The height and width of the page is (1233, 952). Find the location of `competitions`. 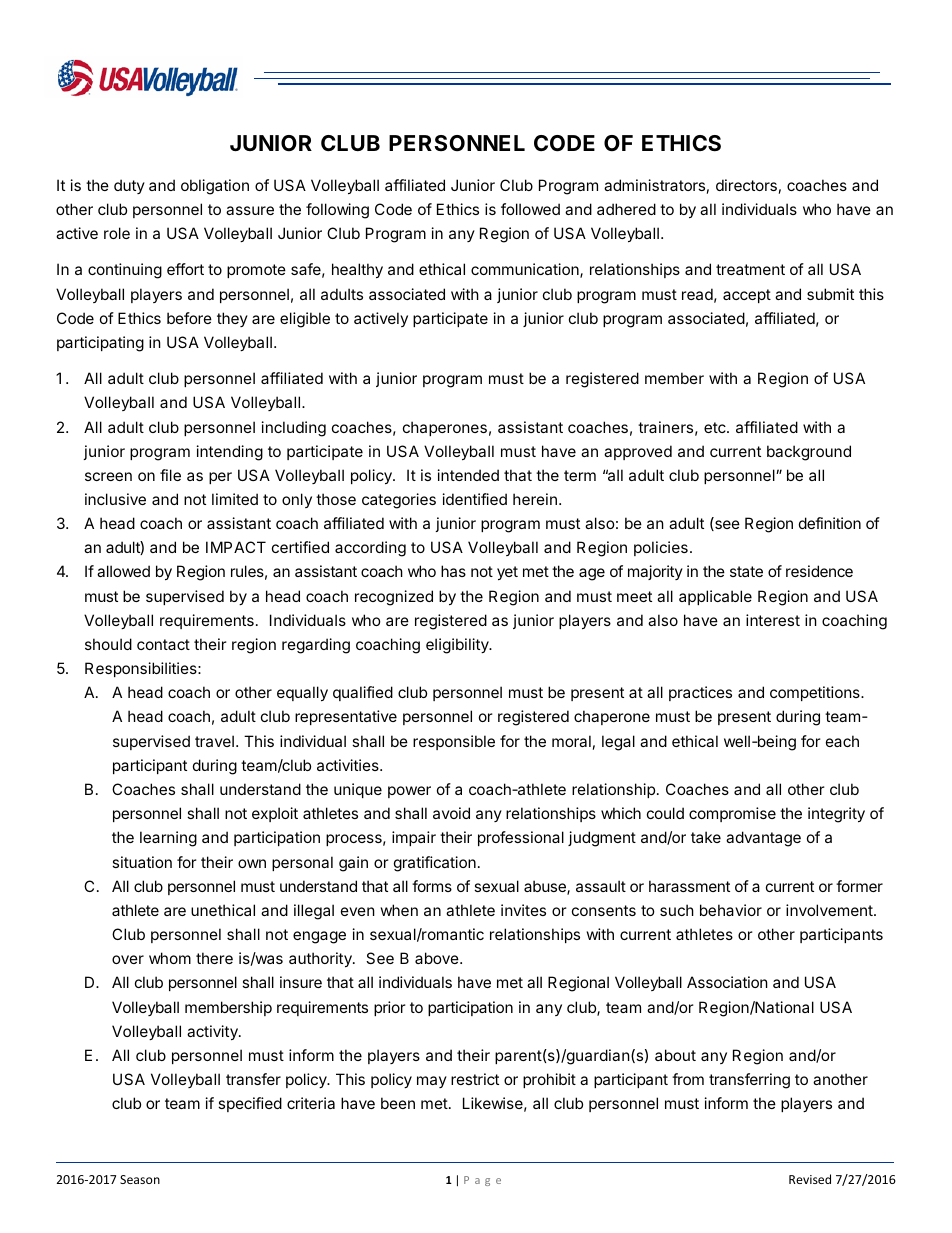

competitions is located at coordinates (816, 693).
